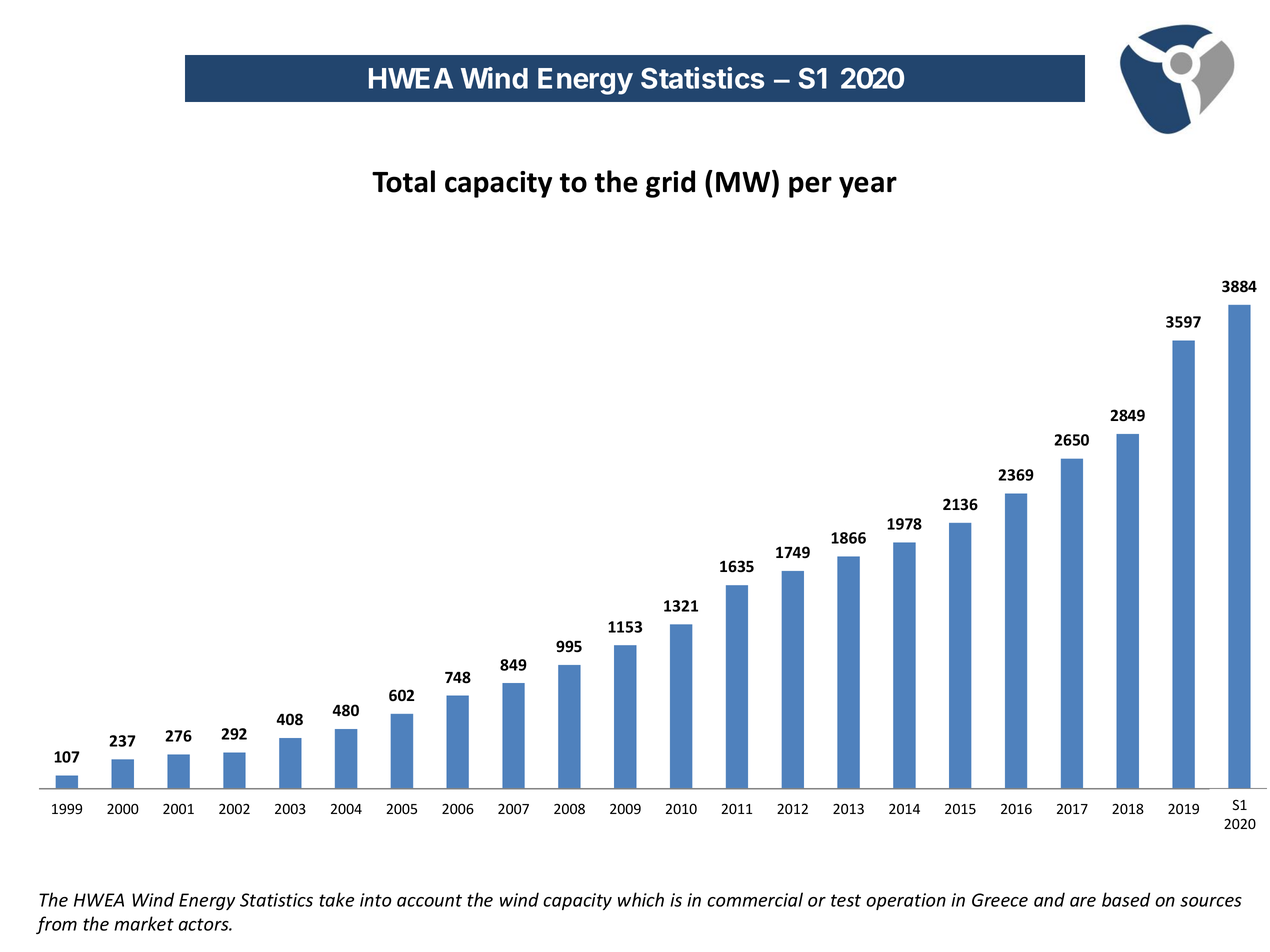 The height and width of the screenshot is (952, 1270). Describe the element at coordinates (641, 899) in the screenshot. I see `which` at that location.
